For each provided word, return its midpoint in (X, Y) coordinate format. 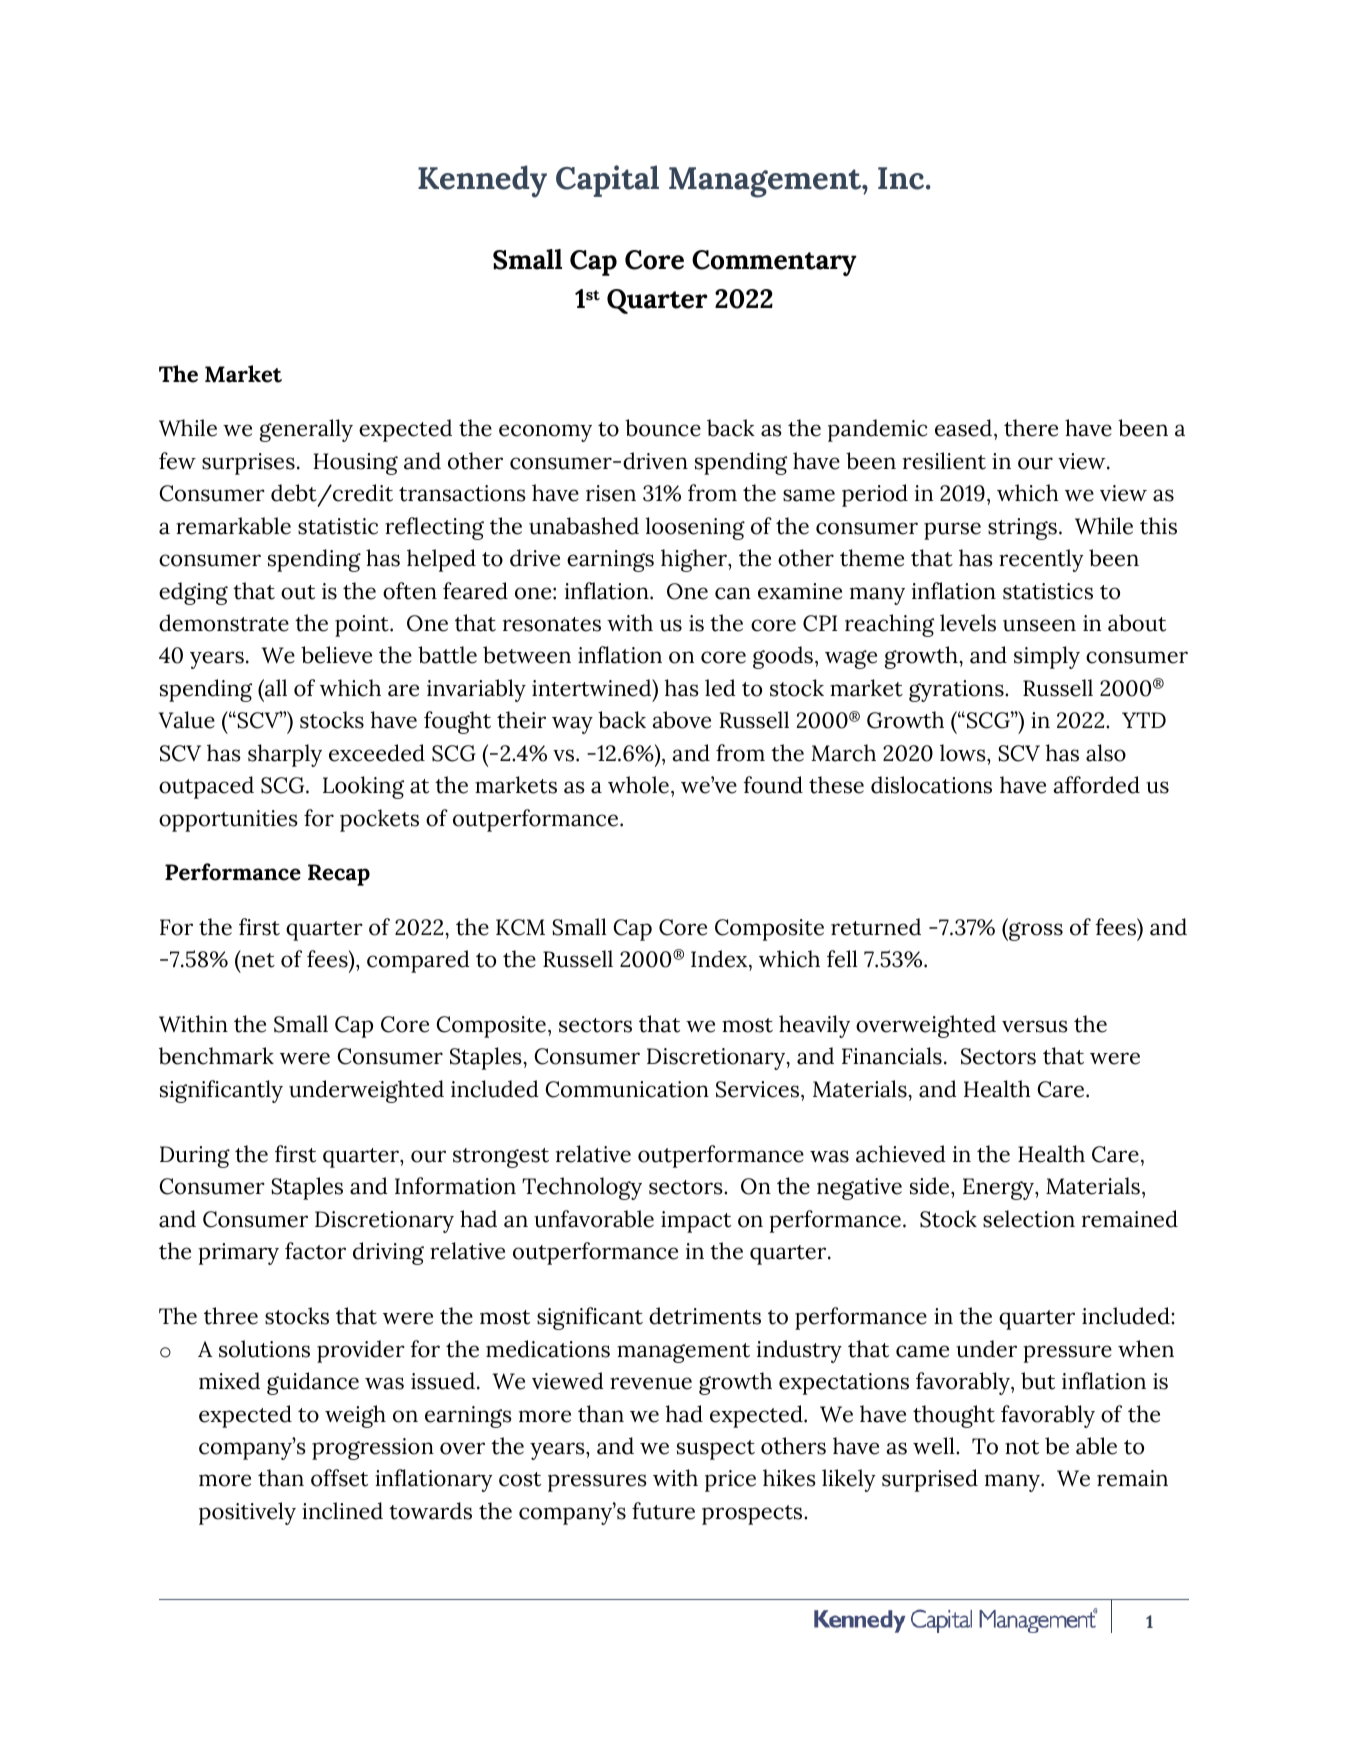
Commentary (774, 263)
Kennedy (482, 181)
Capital (607, 181)
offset (339, 1478)
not (1022, 1447)
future (663, 1511)
